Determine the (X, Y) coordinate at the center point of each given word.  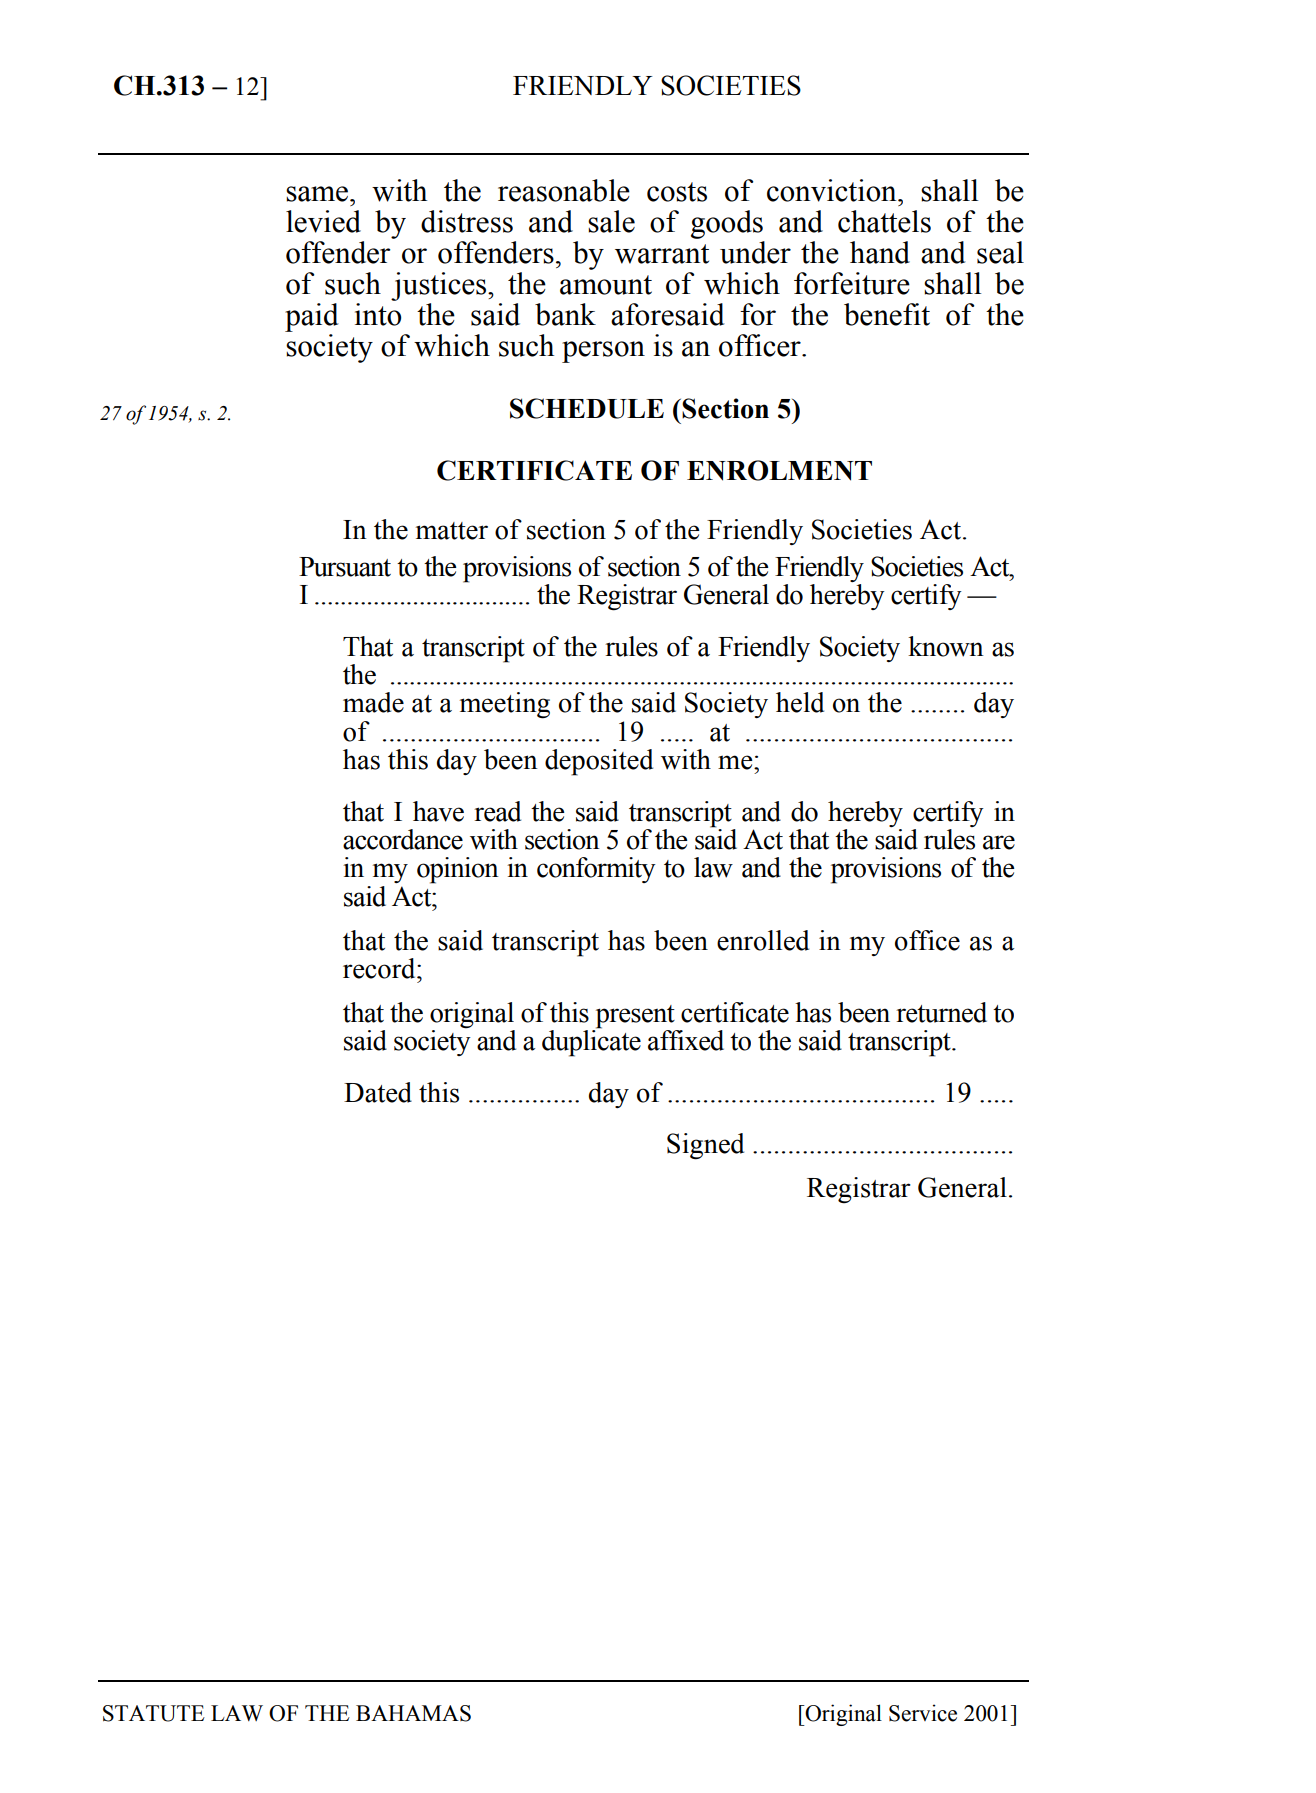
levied (323, 221)
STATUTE (154, 1713)
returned (941, 1012)
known (946, 646)
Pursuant (345, 567)
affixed (686, 1040)
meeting (505, 705)
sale (611, 221)
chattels (884, 221)
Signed (705, 1146)
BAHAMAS (413, 1713)
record (380, 968)
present (635, 1017)
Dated (378, 1092)
